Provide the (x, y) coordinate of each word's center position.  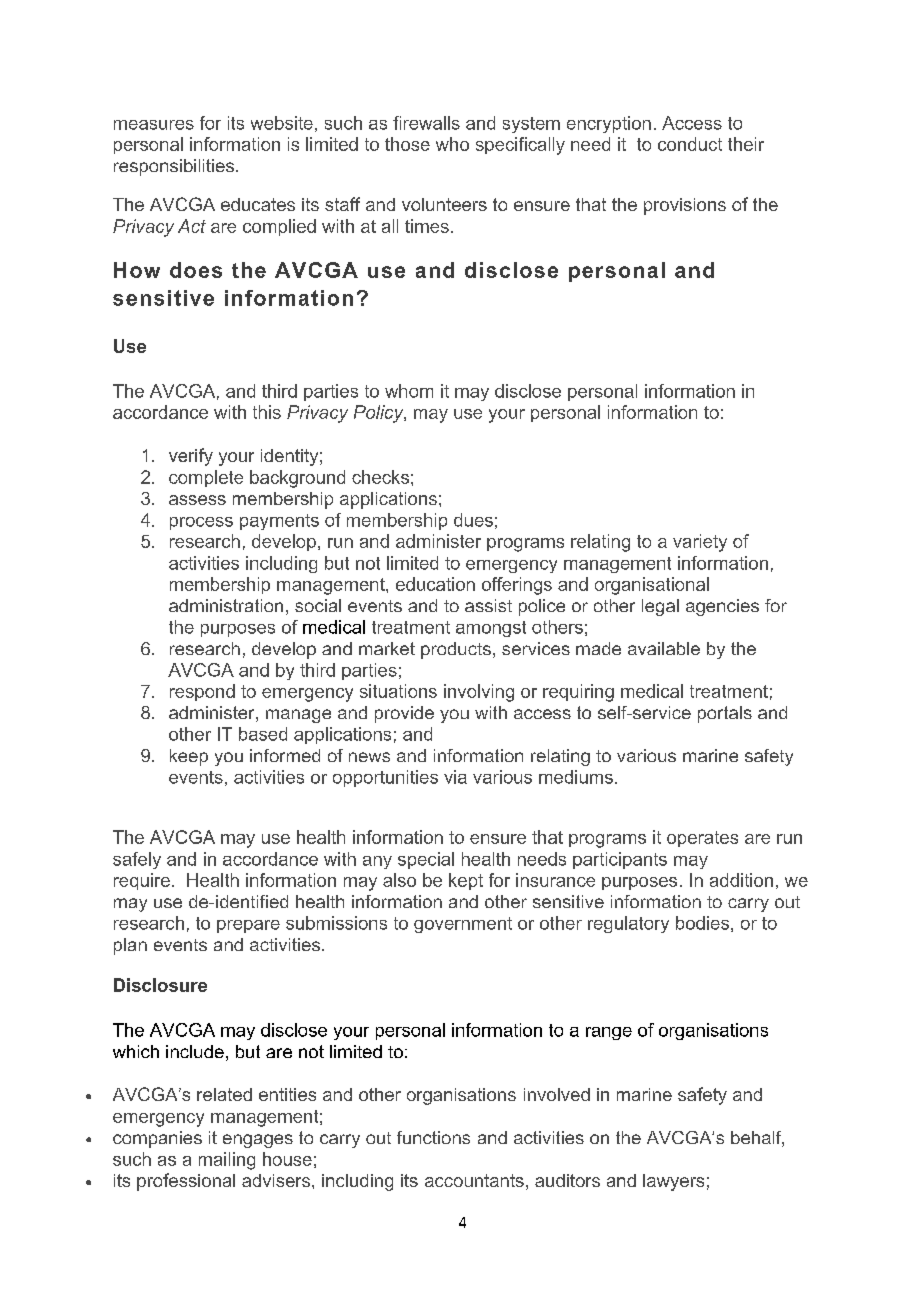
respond (202, 692)
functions (433, 1137)
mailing (227, 1161)
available (664, 648)
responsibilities (174, 167)
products (456, 650)
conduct (690, 144)
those (407, 144)
